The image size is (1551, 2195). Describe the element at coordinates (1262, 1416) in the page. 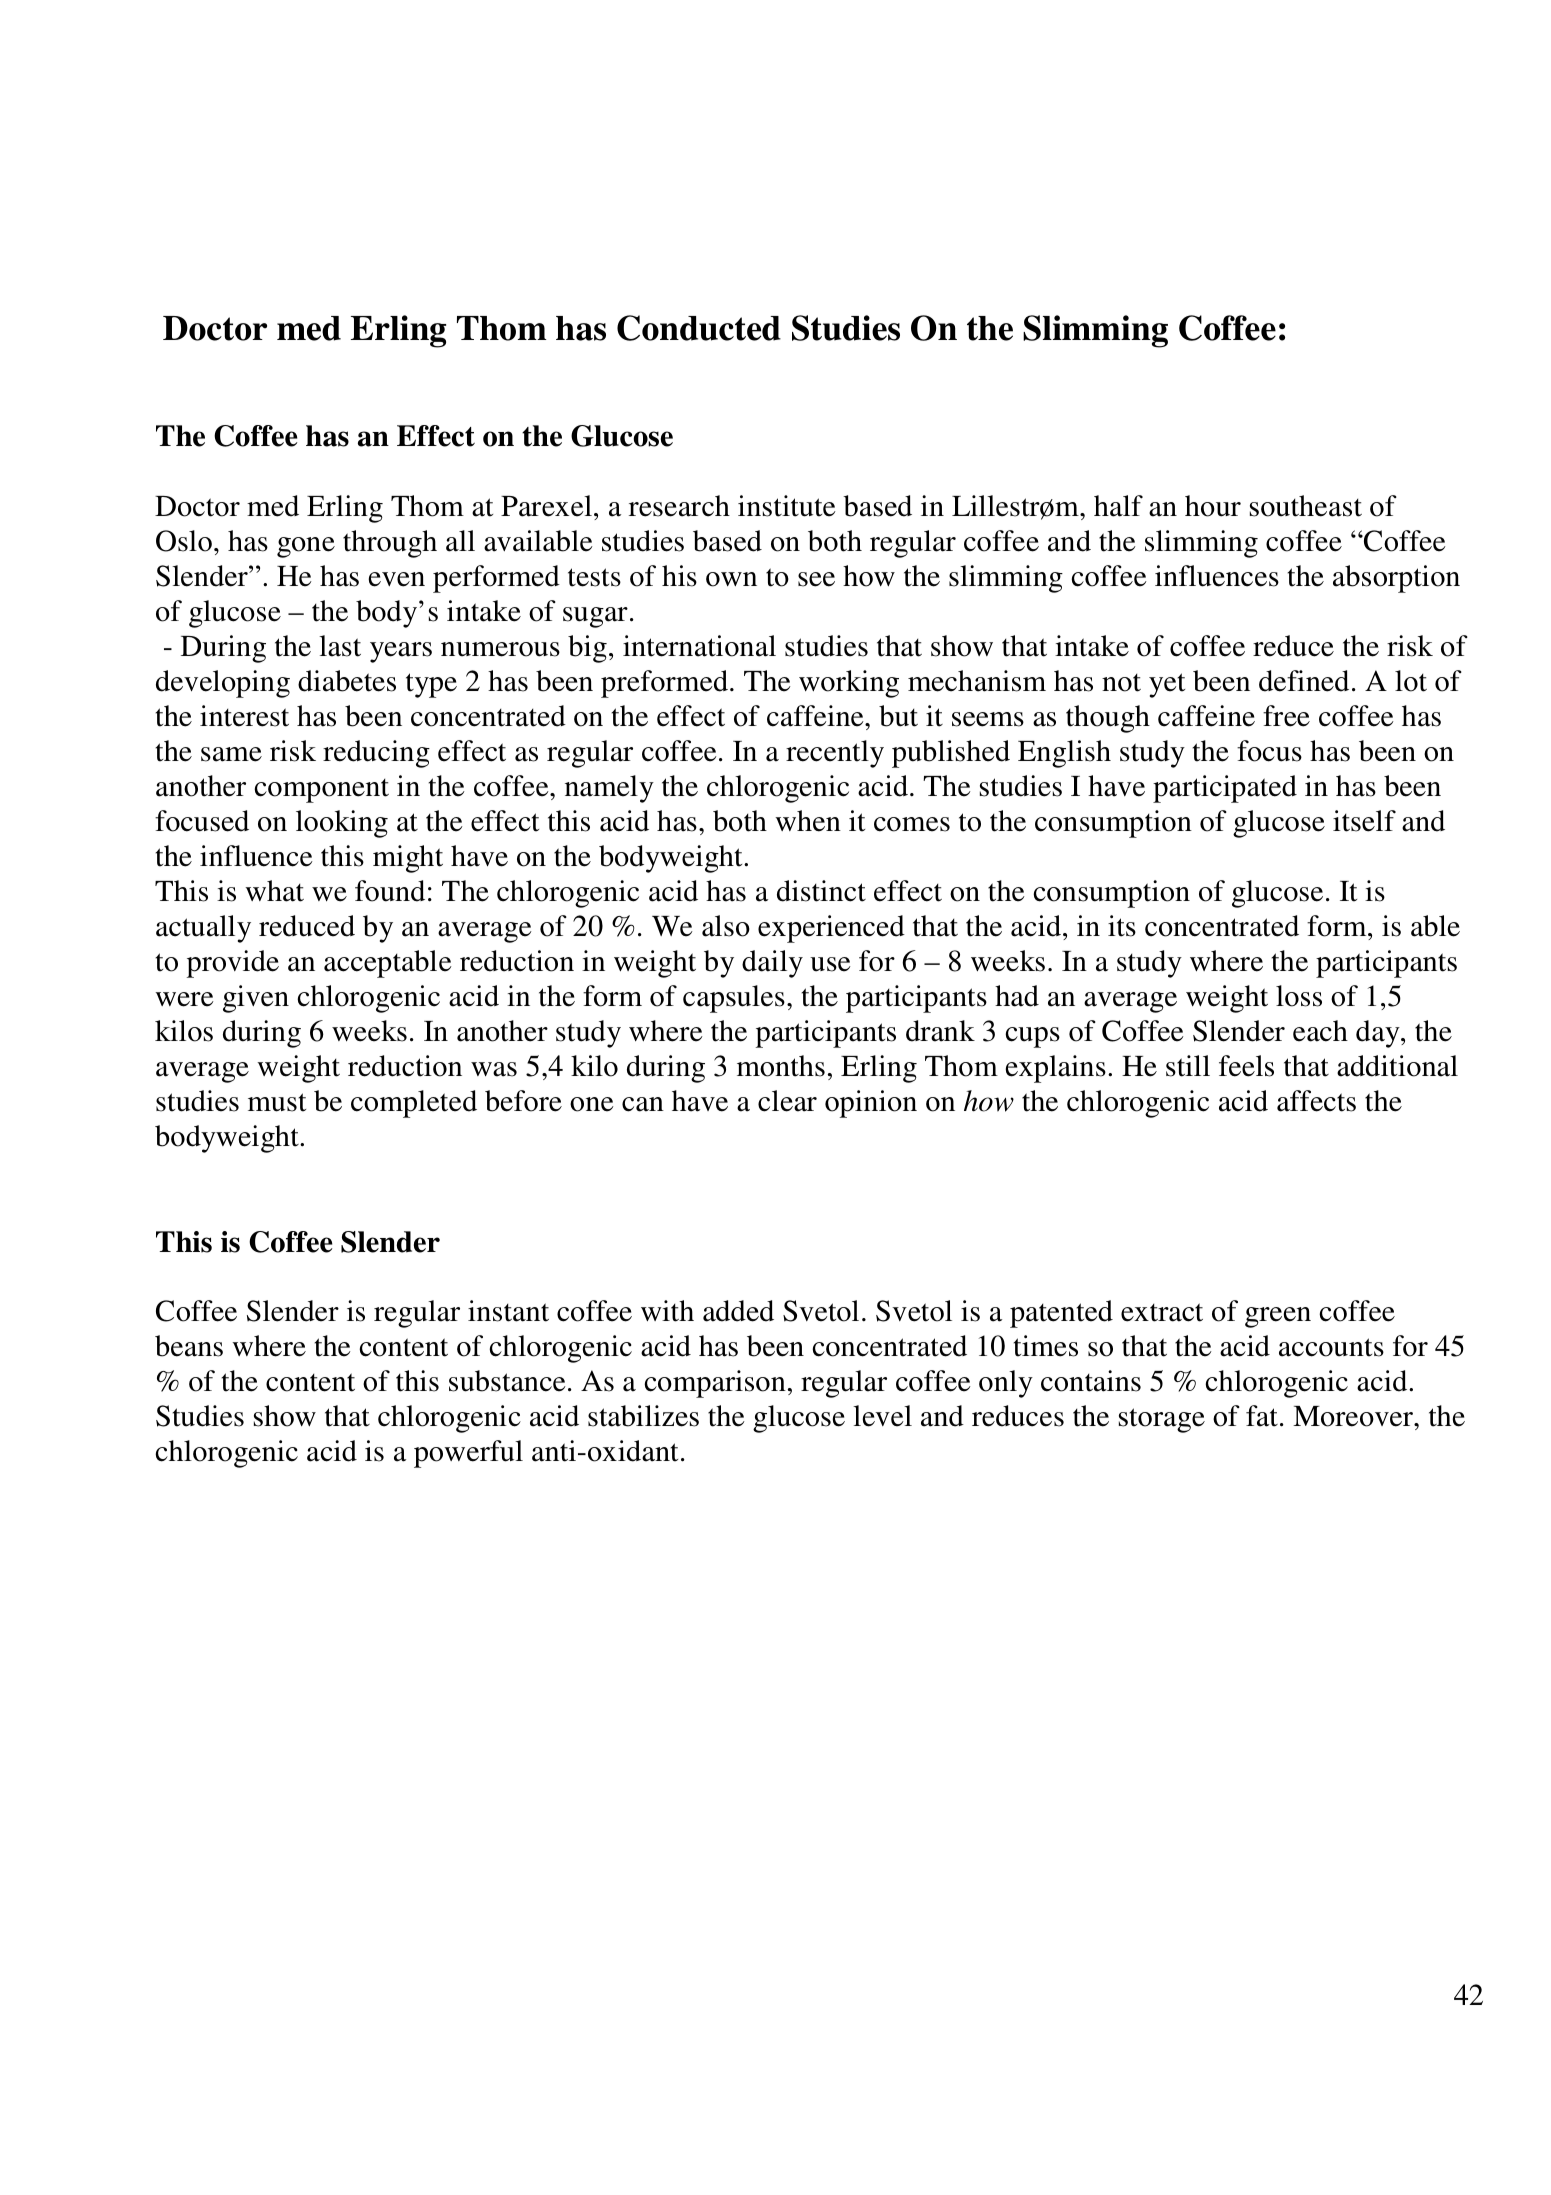

I see `fat` at that location.
